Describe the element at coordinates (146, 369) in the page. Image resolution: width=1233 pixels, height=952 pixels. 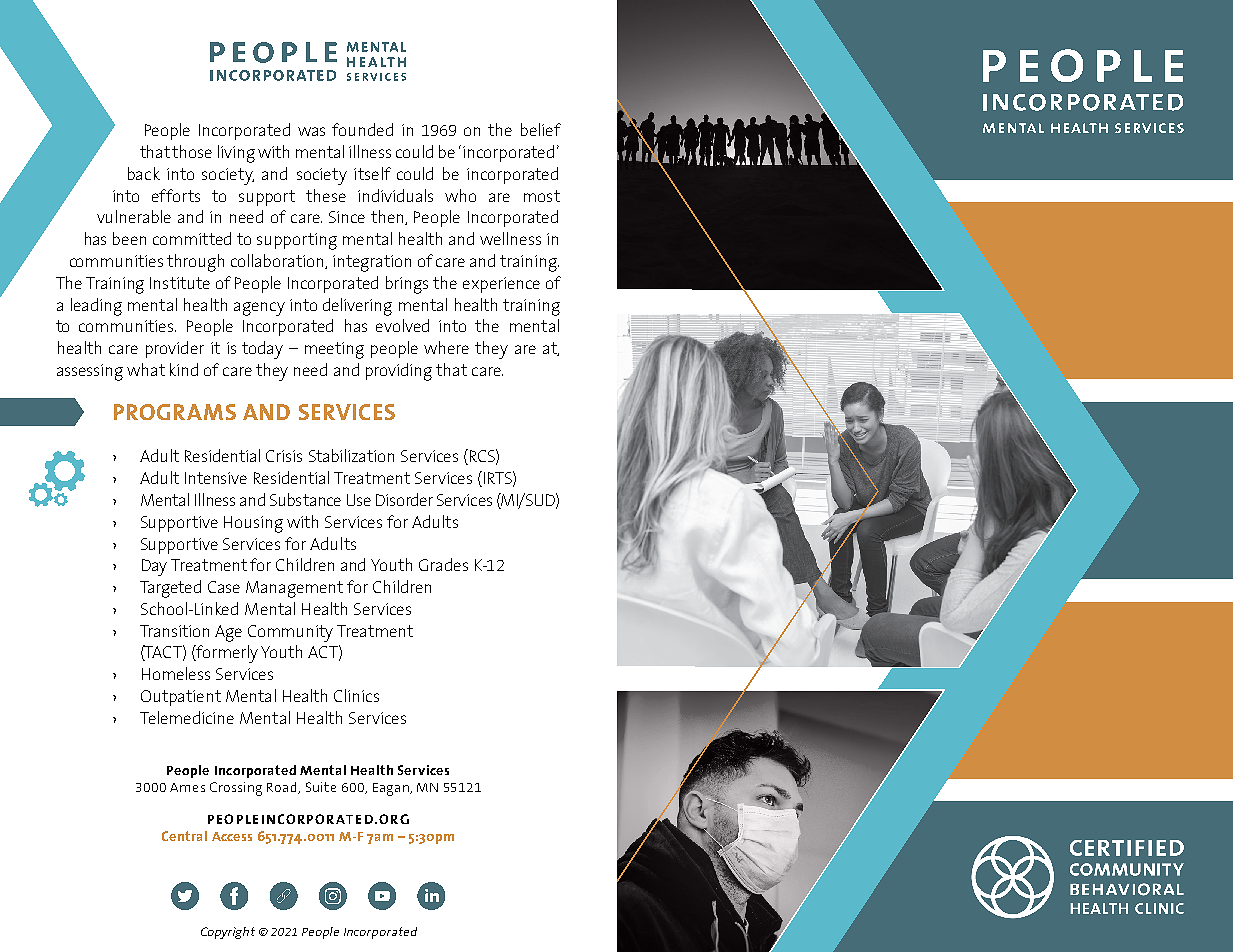
I see `what` at that location.
